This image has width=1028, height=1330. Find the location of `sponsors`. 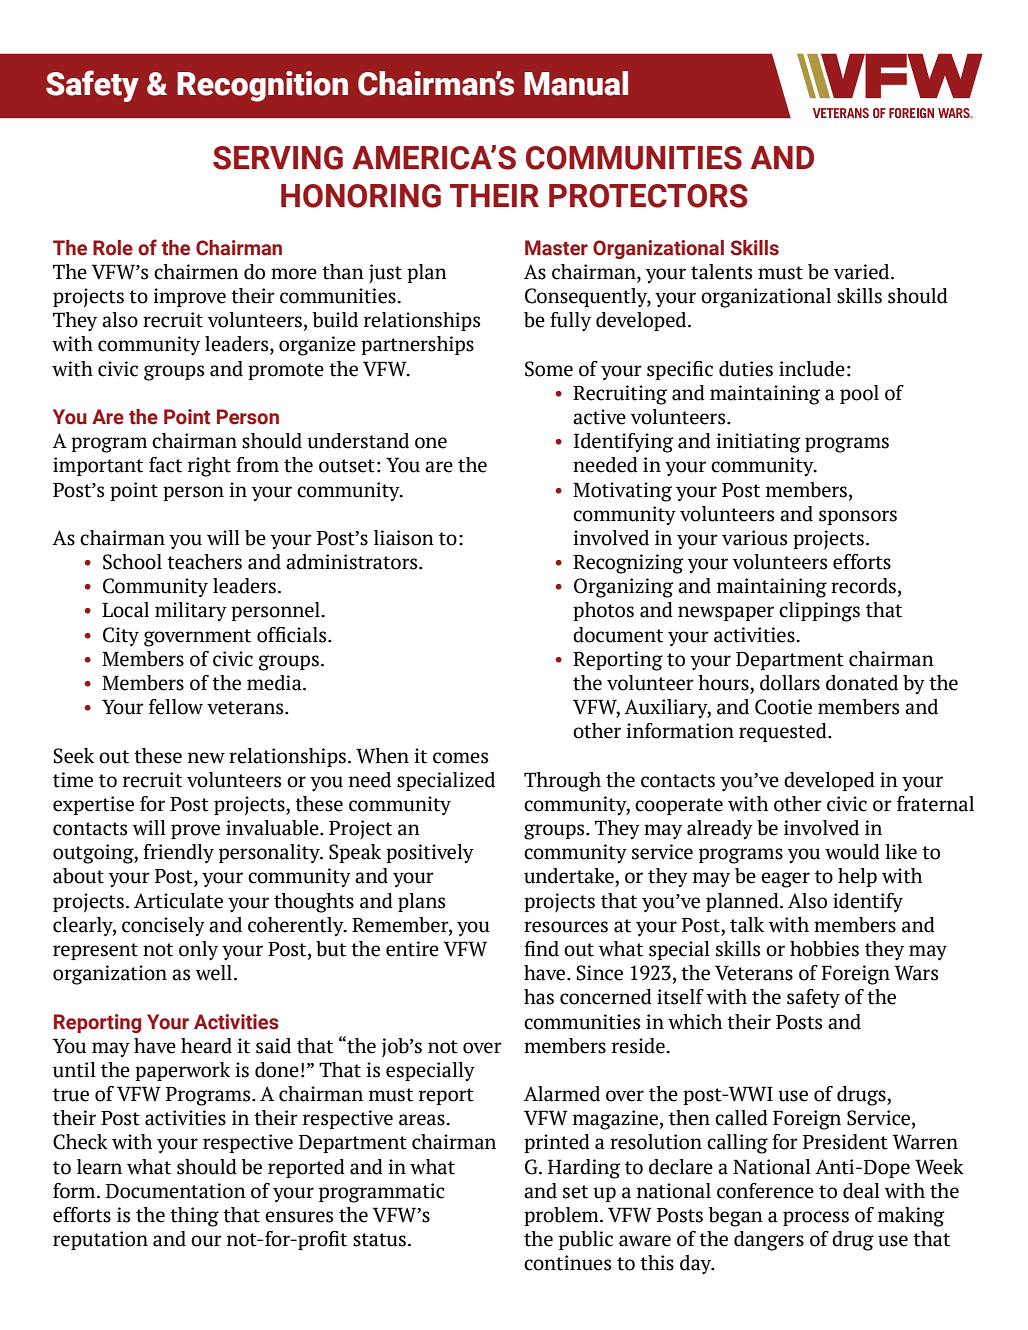

sponsors is located at coordinates (858, 517).
